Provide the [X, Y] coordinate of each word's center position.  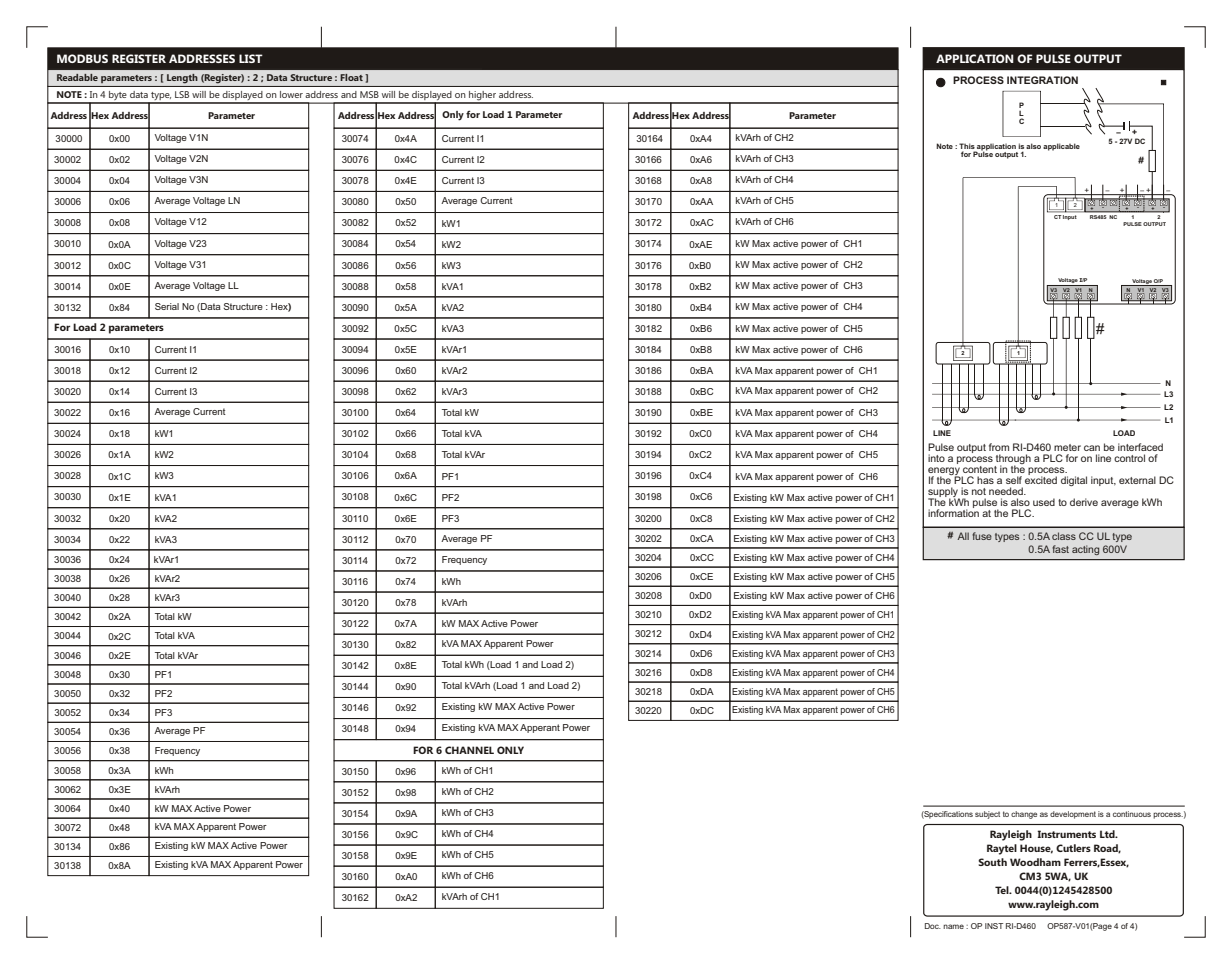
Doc [933, 926]
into [936, 458]
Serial [167, 306]
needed [1007, 491]
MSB [369, 94]
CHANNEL [469, 750]
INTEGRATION [1042, 80]
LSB [182, 94]
